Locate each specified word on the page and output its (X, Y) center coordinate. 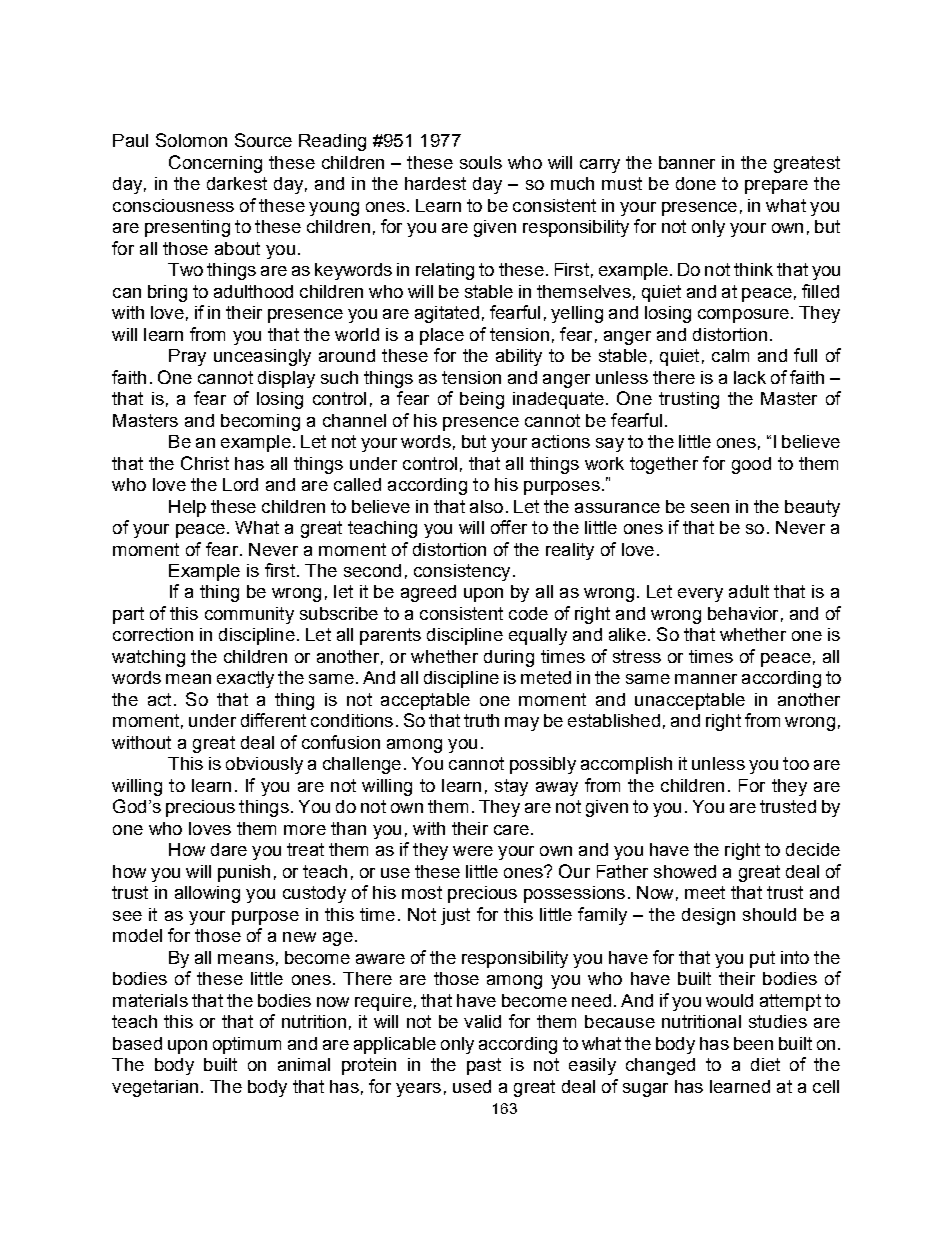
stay (511, 787)
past (484, 1066)
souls (481, 162)
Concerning (215, 164)
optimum (247, 1045)
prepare (776, 187)
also (486, 506)
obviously (264, 765)
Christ (205, 463)
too (796, 763)
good (751, 465)
